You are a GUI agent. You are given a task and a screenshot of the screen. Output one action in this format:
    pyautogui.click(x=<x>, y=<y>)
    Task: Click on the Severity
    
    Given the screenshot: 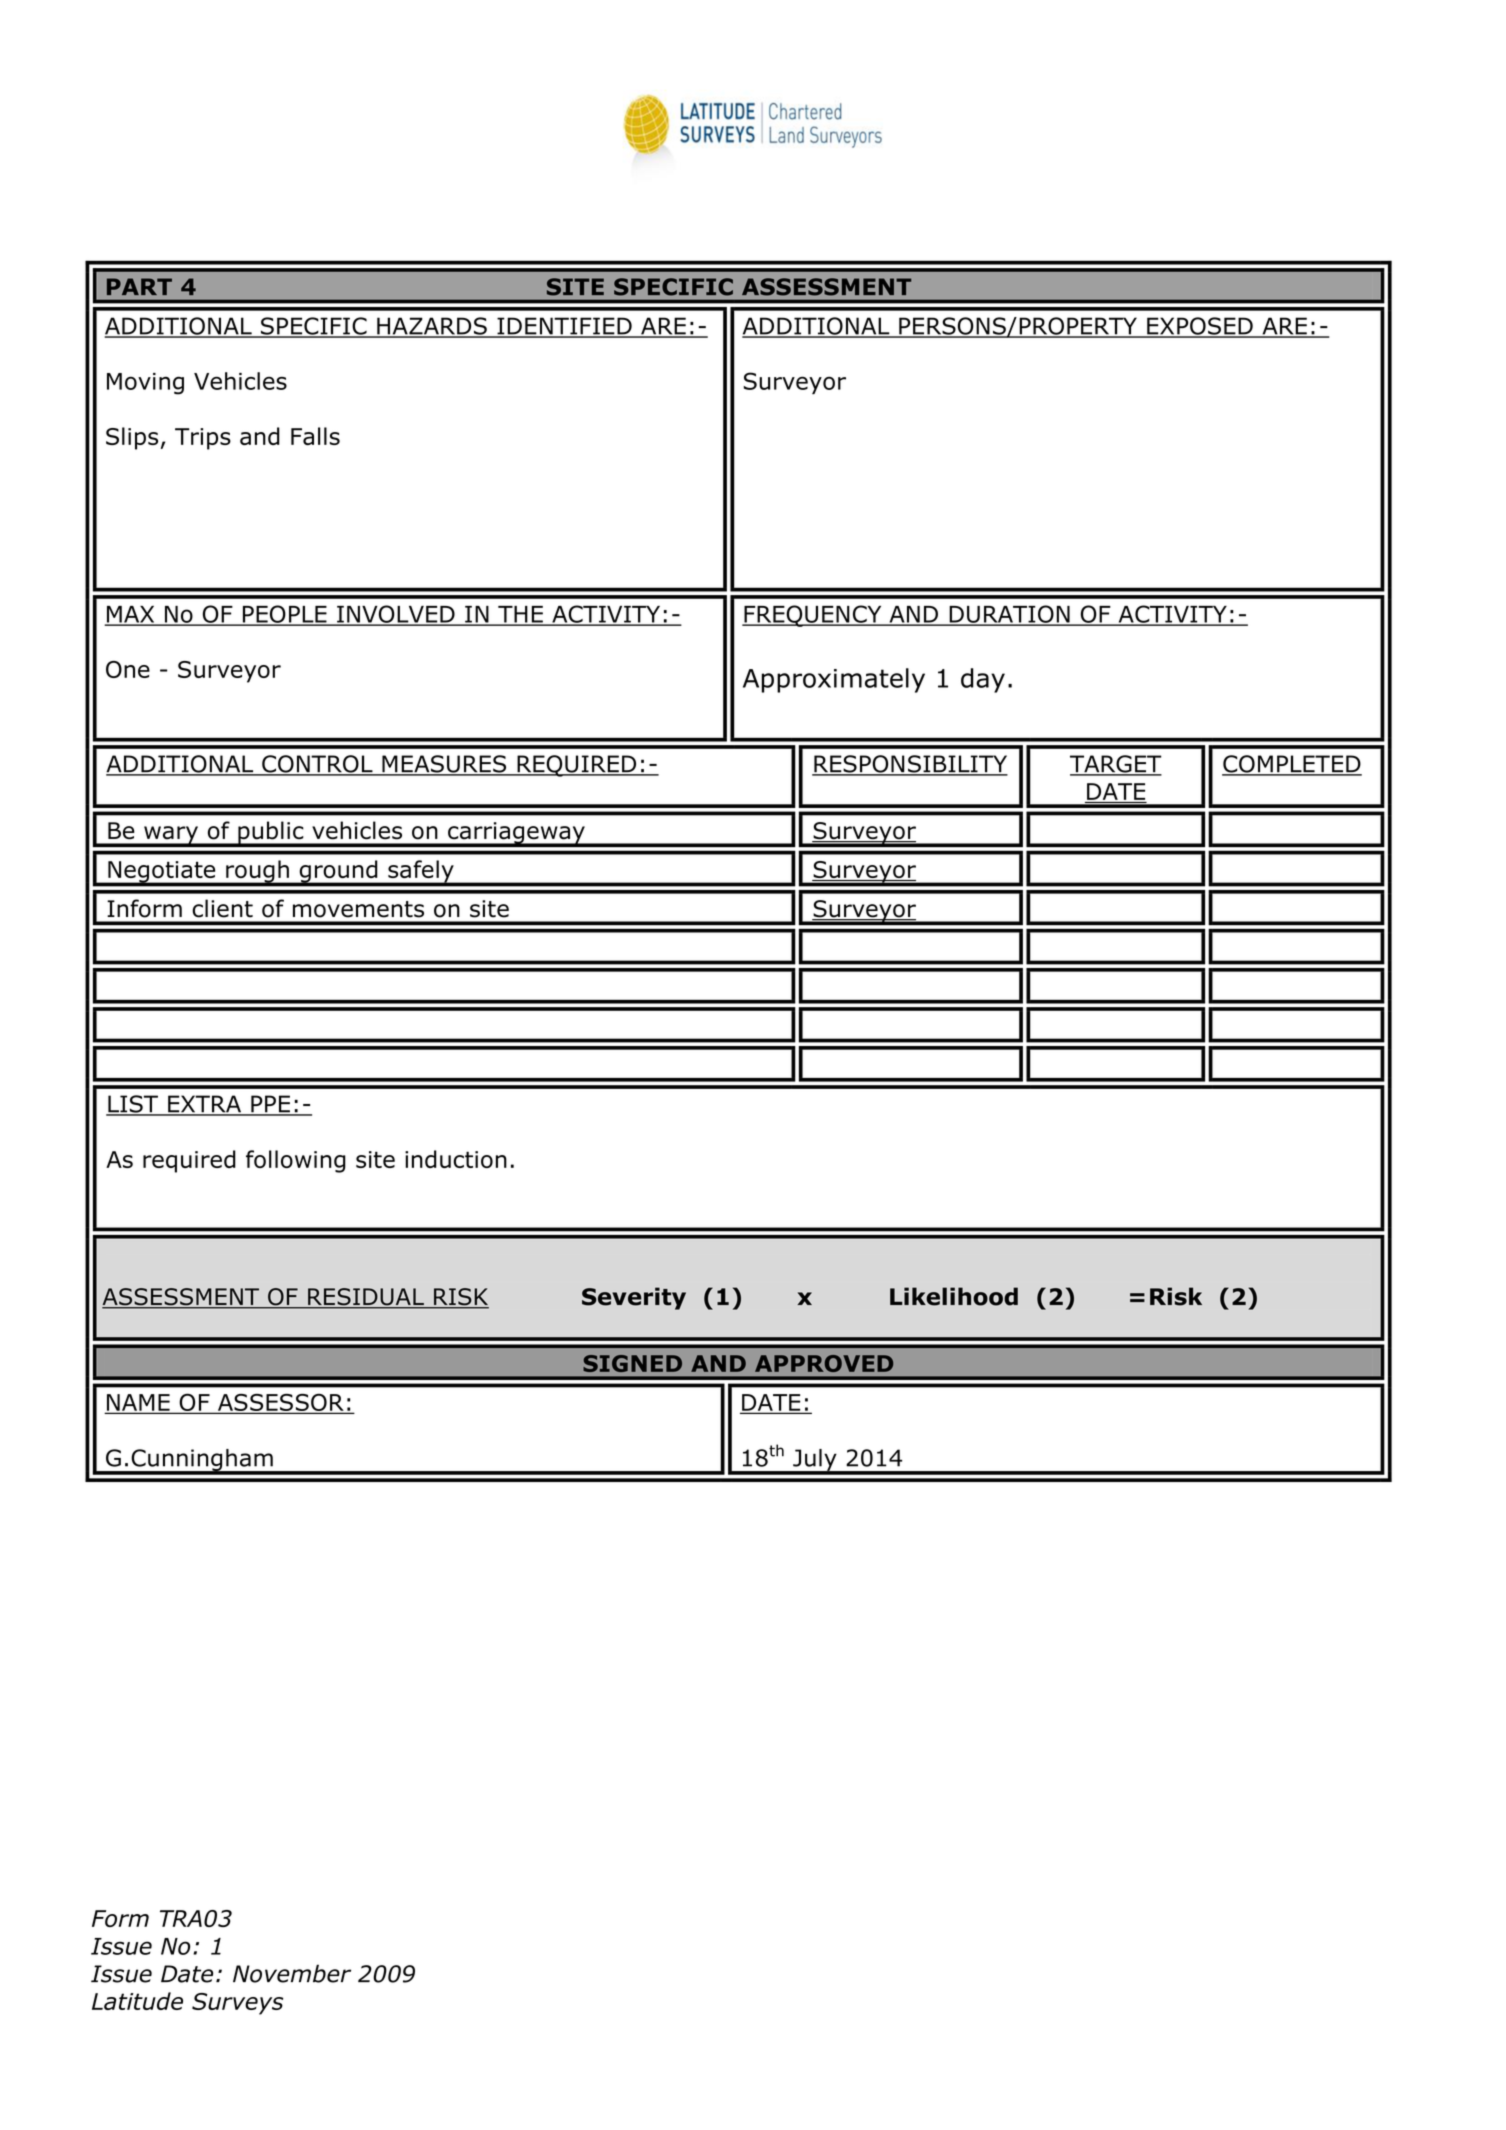 What is the action you would take?
    pyautogui.click(x=634, y=1298)
